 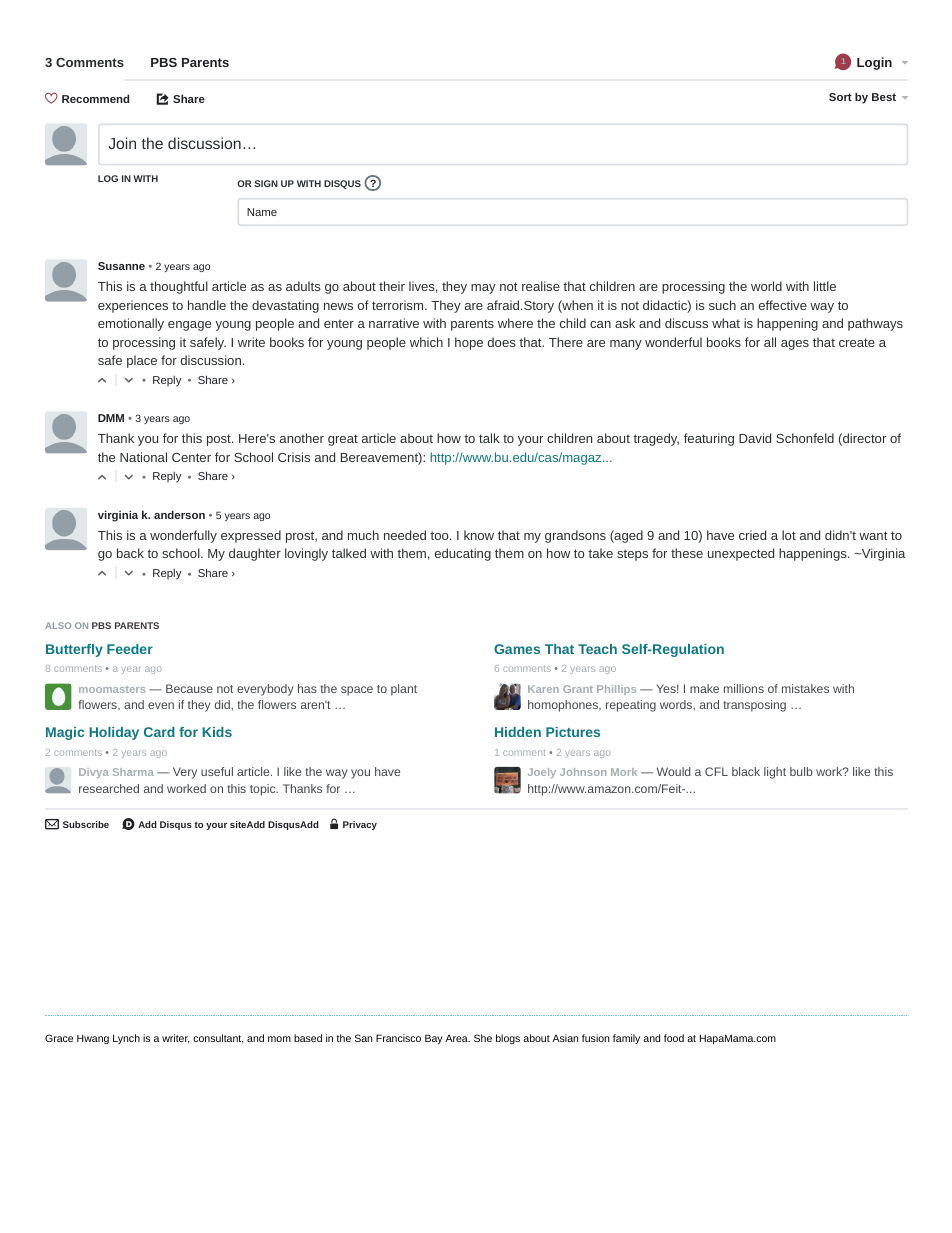 What do you see at coordinates (95, 98) in the page?
I see `Recommend` at bounding box center [95, 98].
